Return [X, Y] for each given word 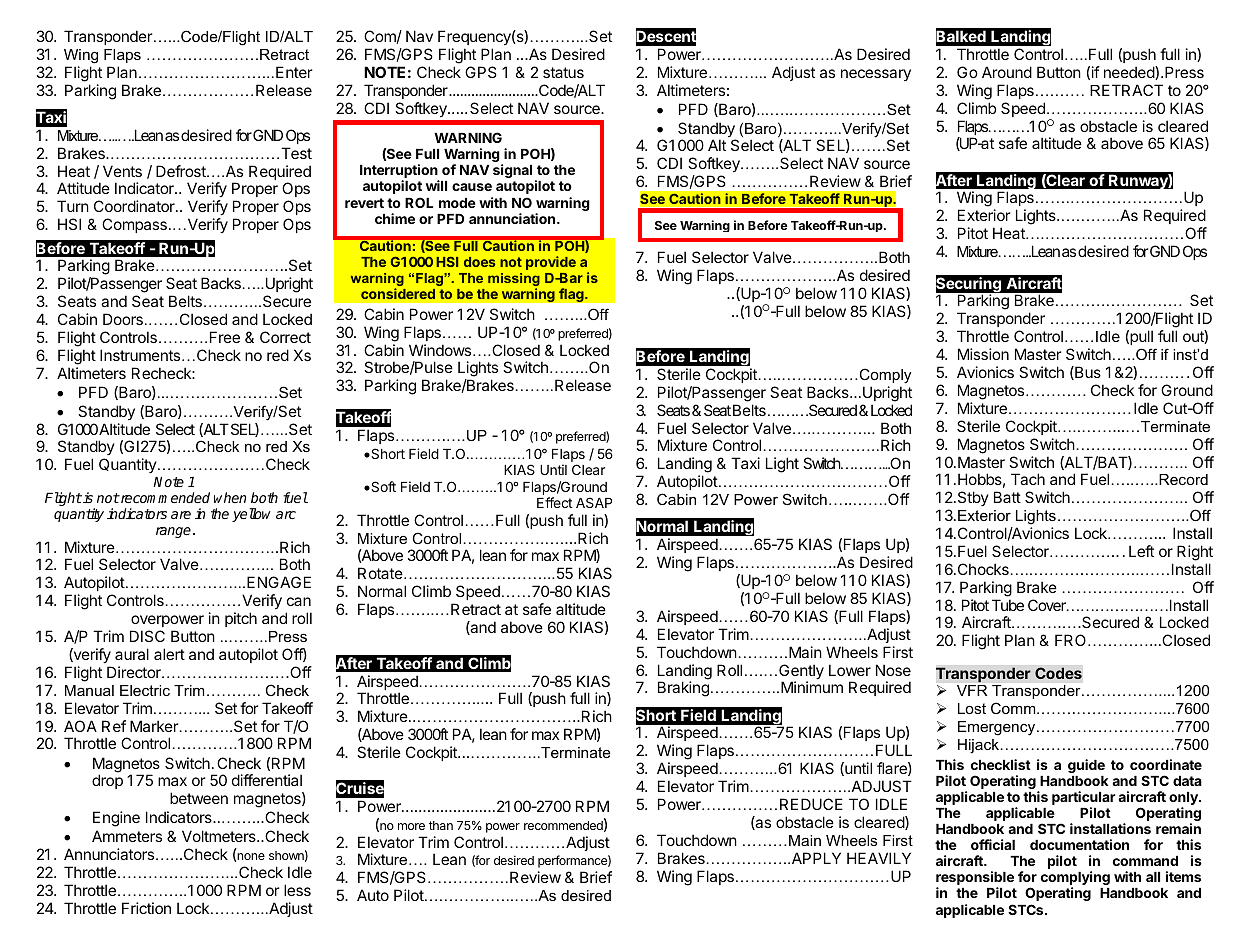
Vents [122, 171]
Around [1007, 72]
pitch [241, 619]
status [563, 72]
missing [514, 281]
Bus [1087, 373]
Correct [285, 337]
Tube [1008, 605]
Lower [850, 670]
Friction [146, 908]
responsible [975, 879]
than [441, 825]
